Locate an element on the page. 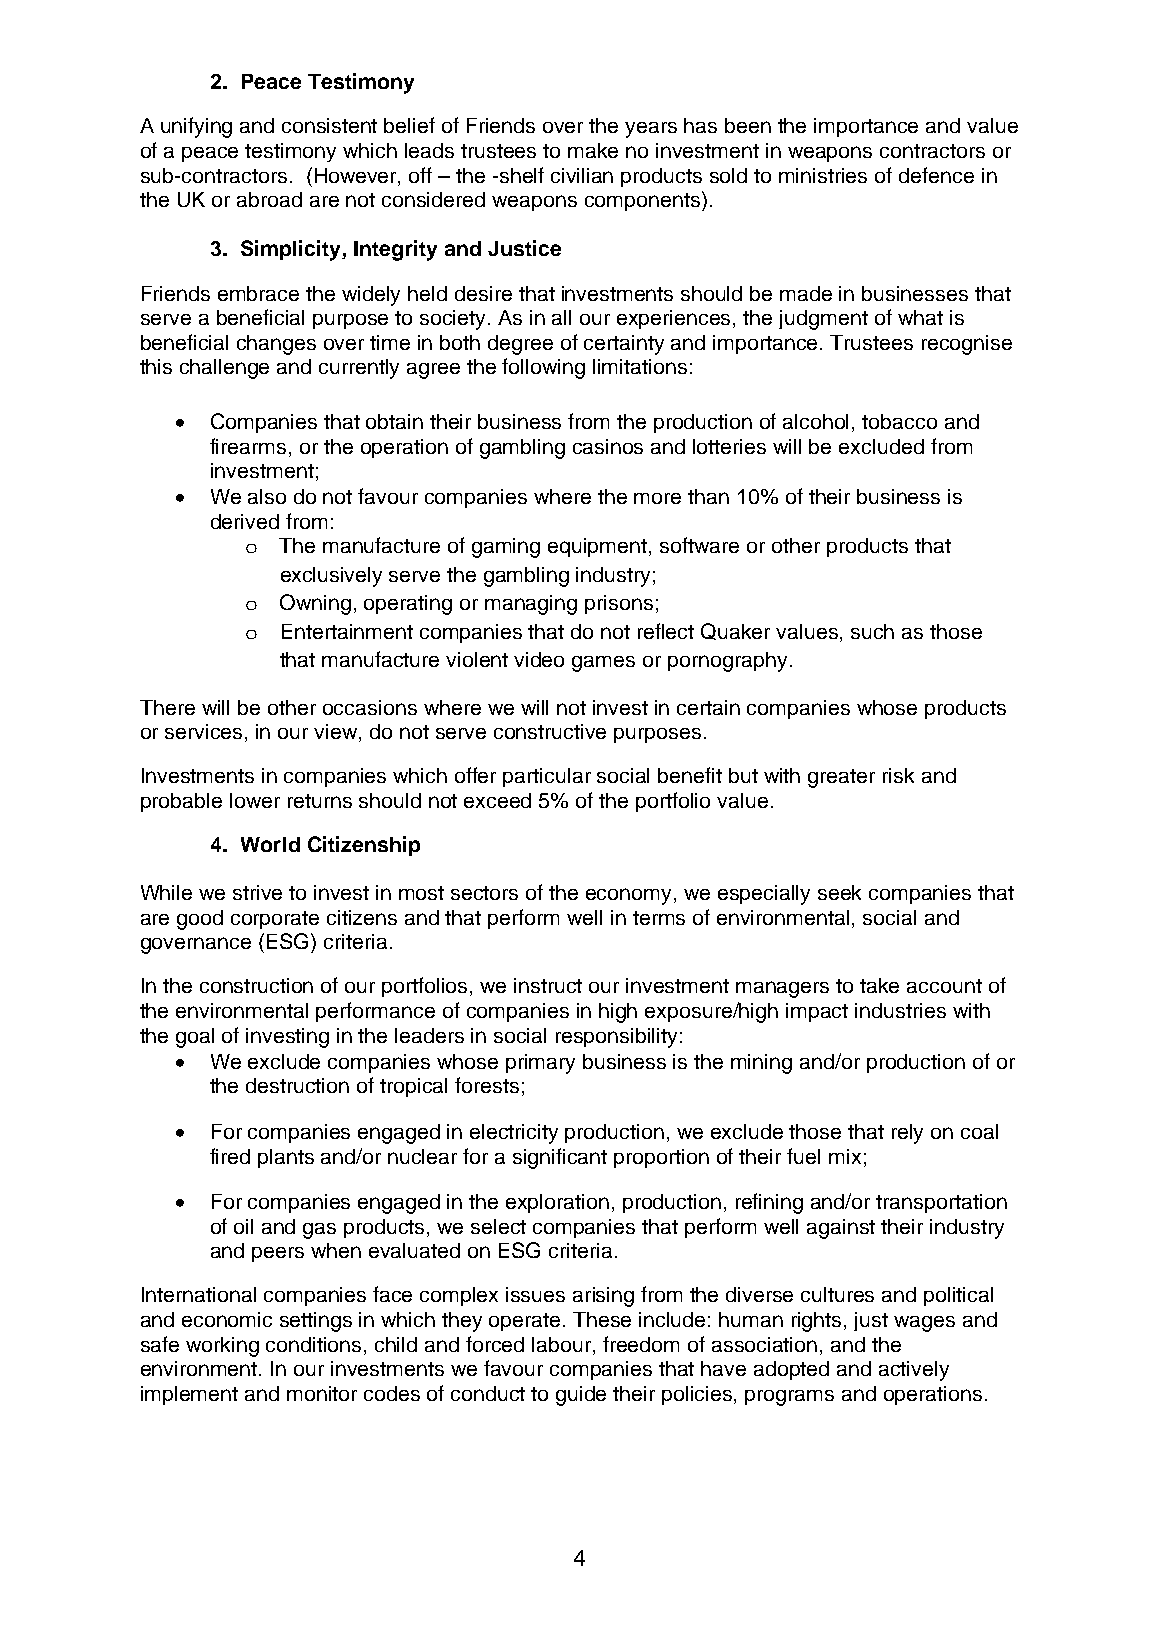  Owning is located at coordinates (315, 604).
